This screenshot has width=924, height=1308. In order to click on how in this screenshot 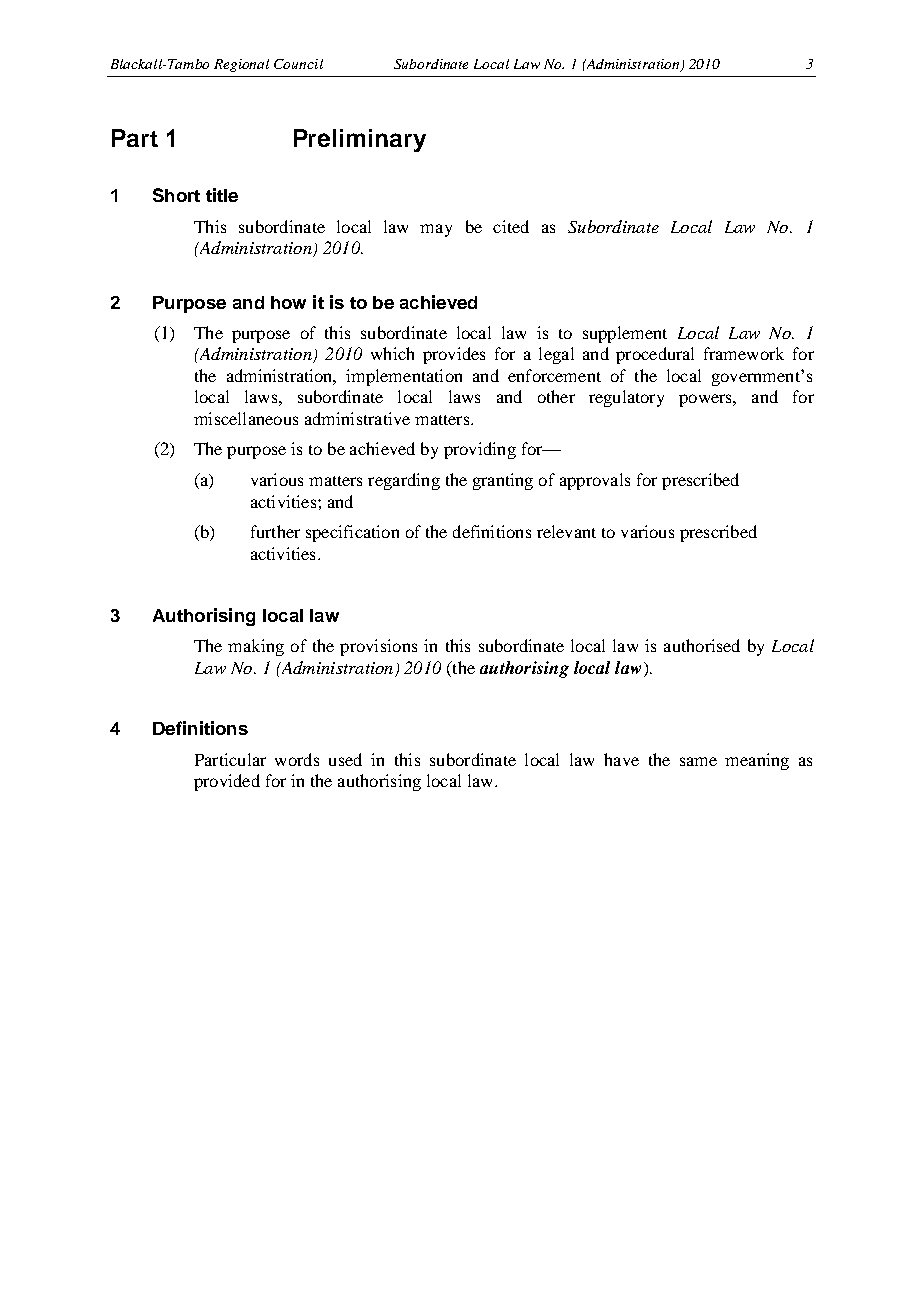, I will do `click(288, 302)`.
